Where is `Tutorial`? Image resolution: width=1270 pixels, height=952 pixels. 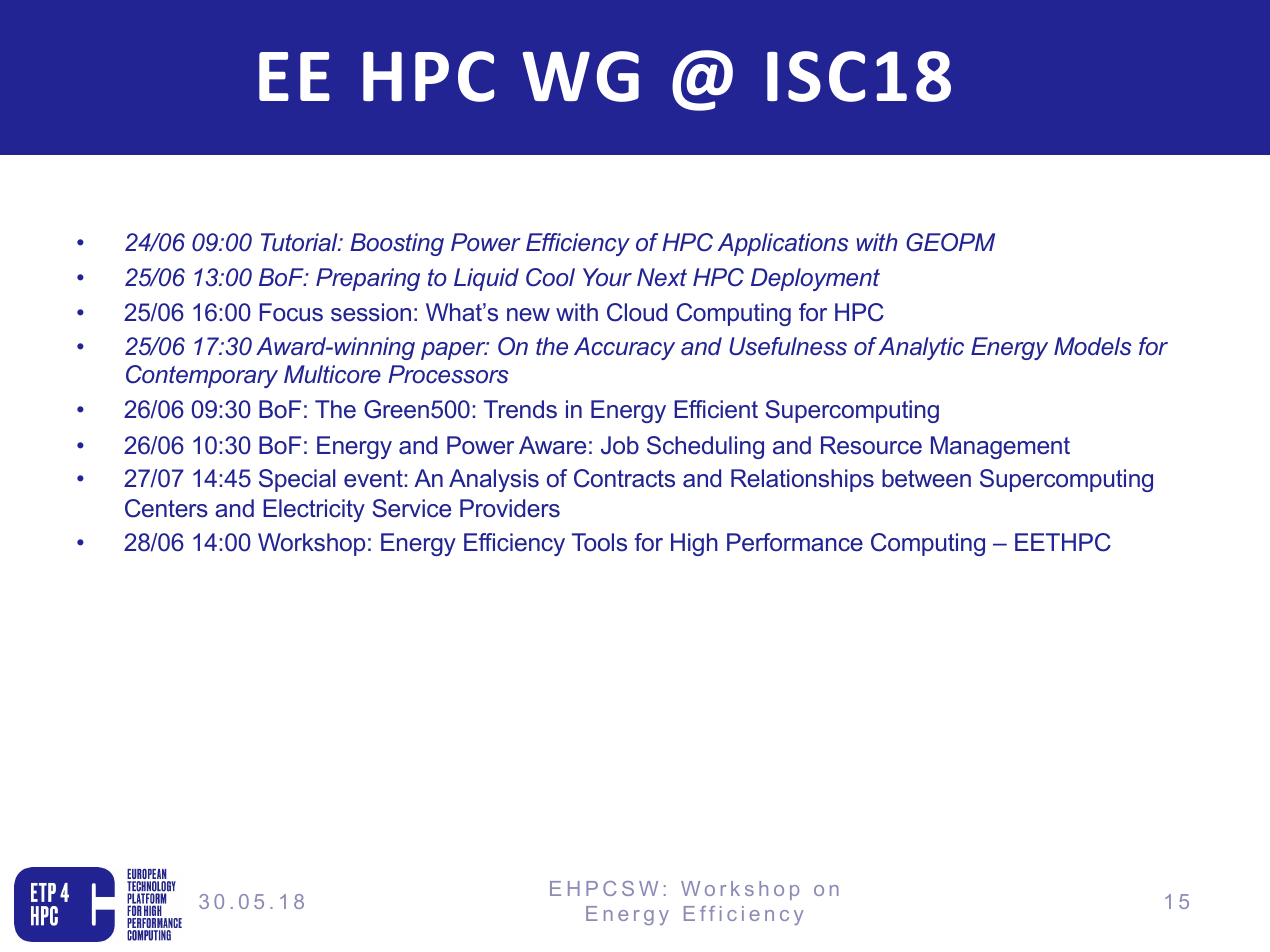 Tutorial is located at coordinates (300, 242).
